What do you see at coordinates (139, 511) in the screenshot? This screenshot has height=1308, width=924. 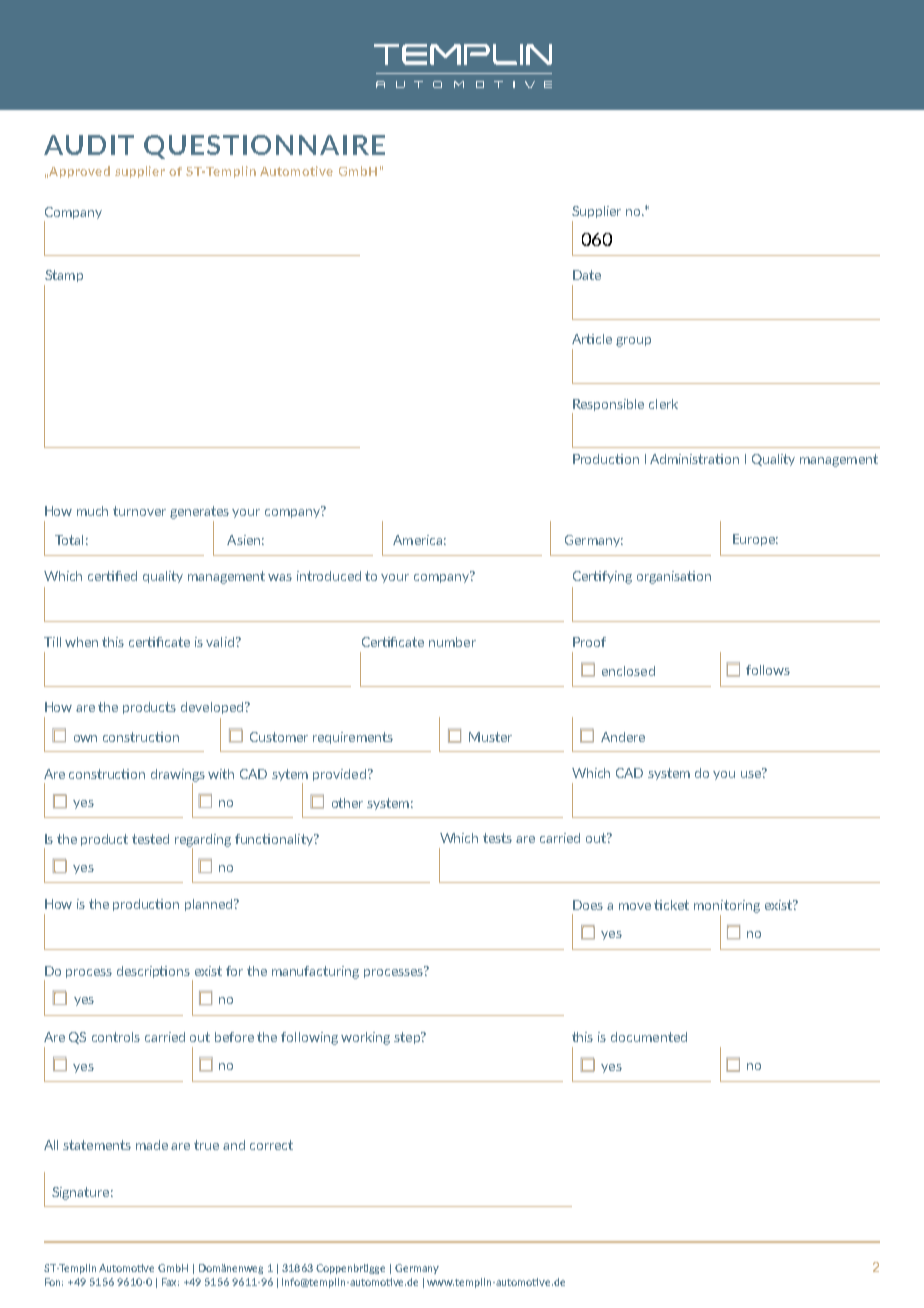 I see `turnover` at bounding box center [139, 511].
